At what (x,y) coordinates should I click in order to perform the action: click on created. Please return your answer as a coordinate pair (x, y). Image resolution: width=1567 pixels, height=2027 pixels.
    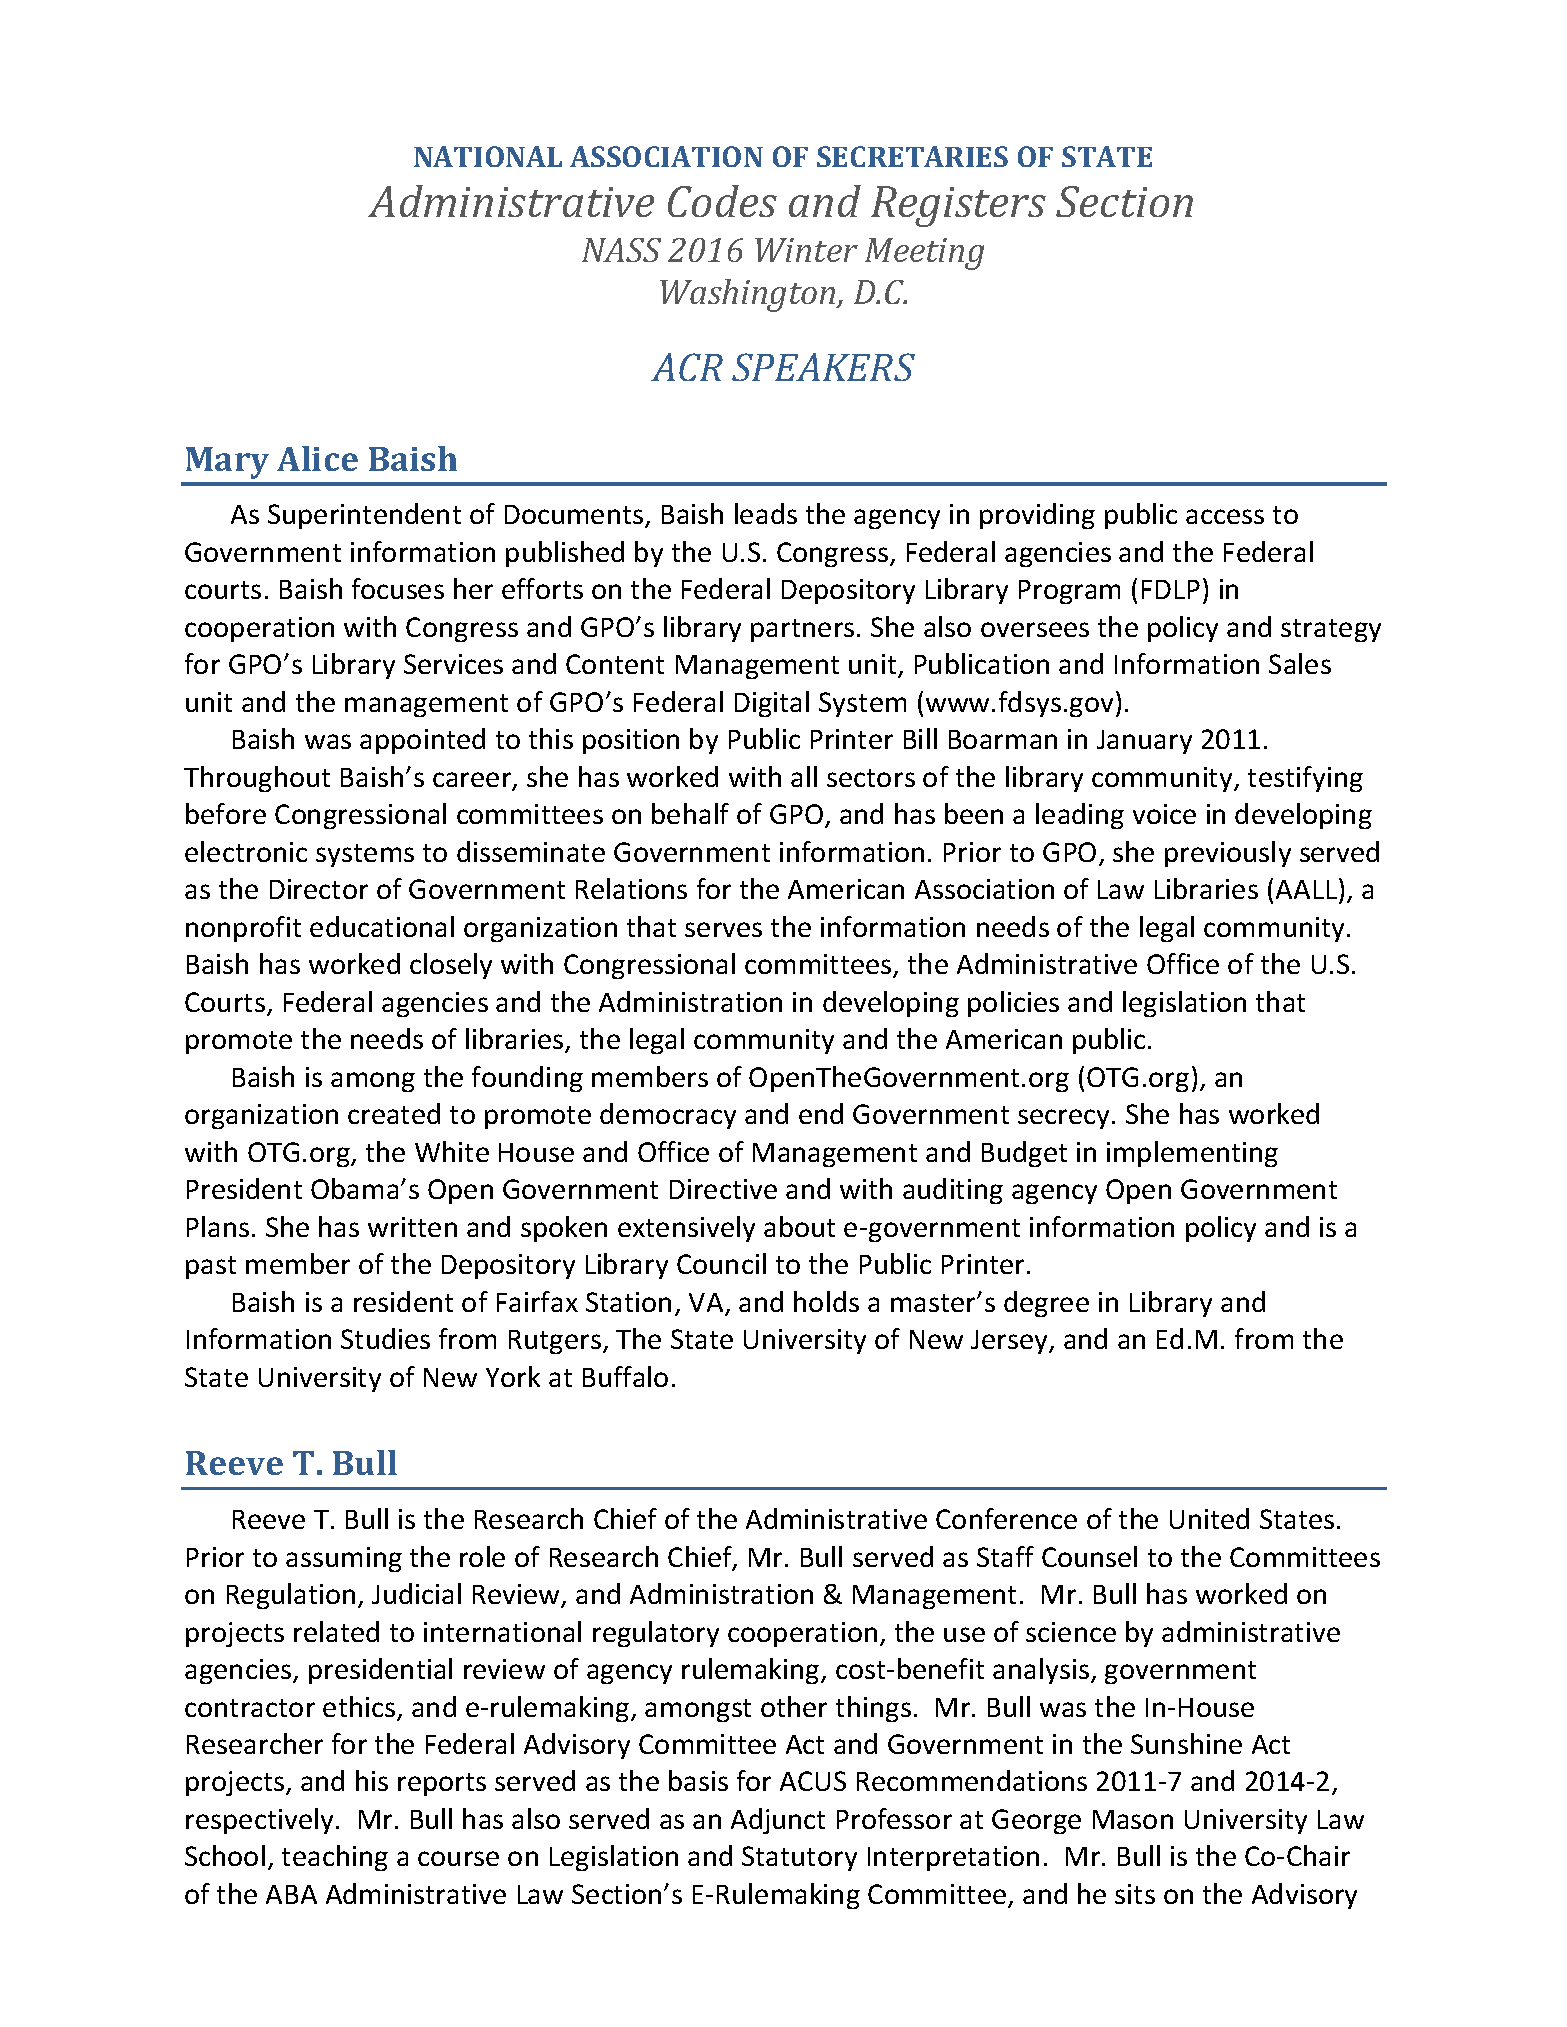
    Looking at the image, I should click on (394, 1113).
